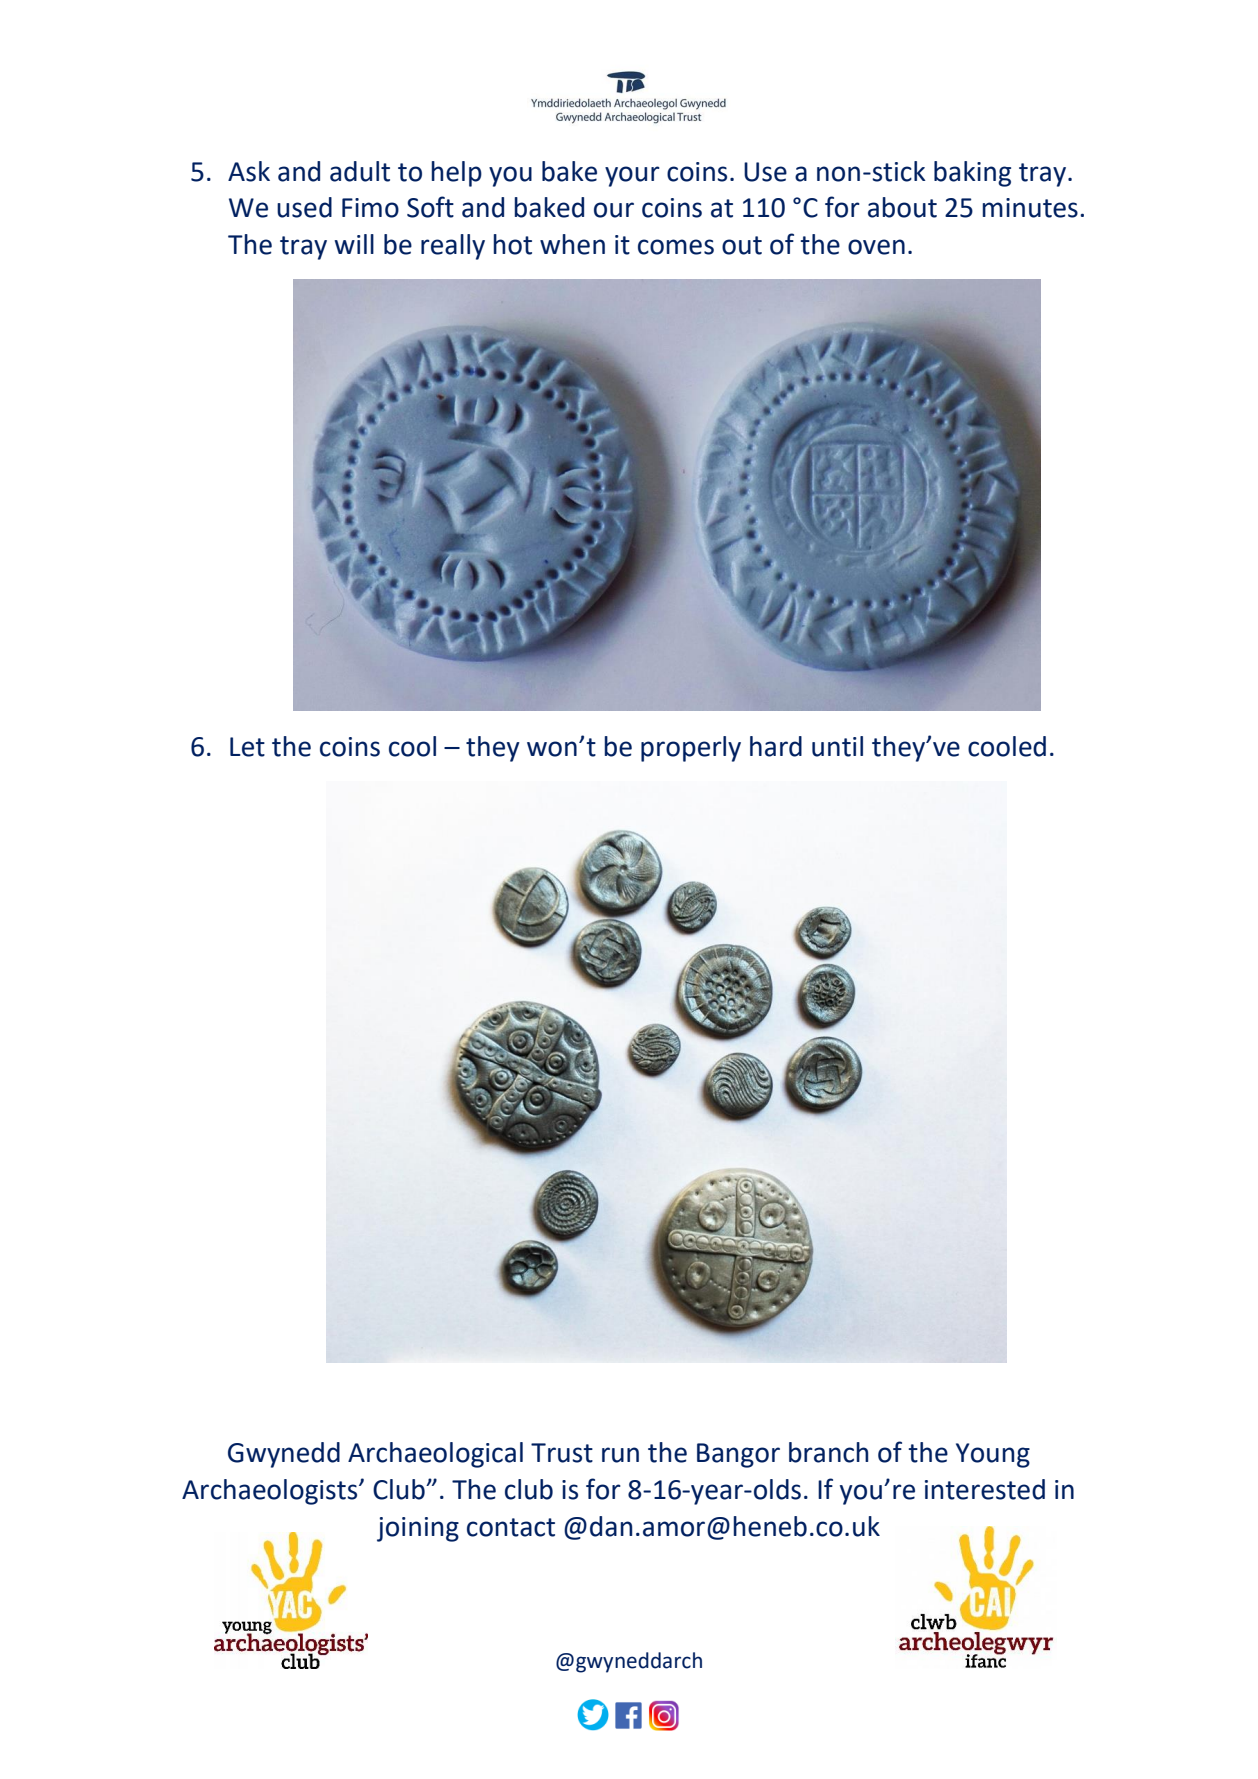 The height and width of the screenshot is (1779, 1258). Describe the element at coordinates (247, 747) in the screenshot. I see `Let` at that location.
